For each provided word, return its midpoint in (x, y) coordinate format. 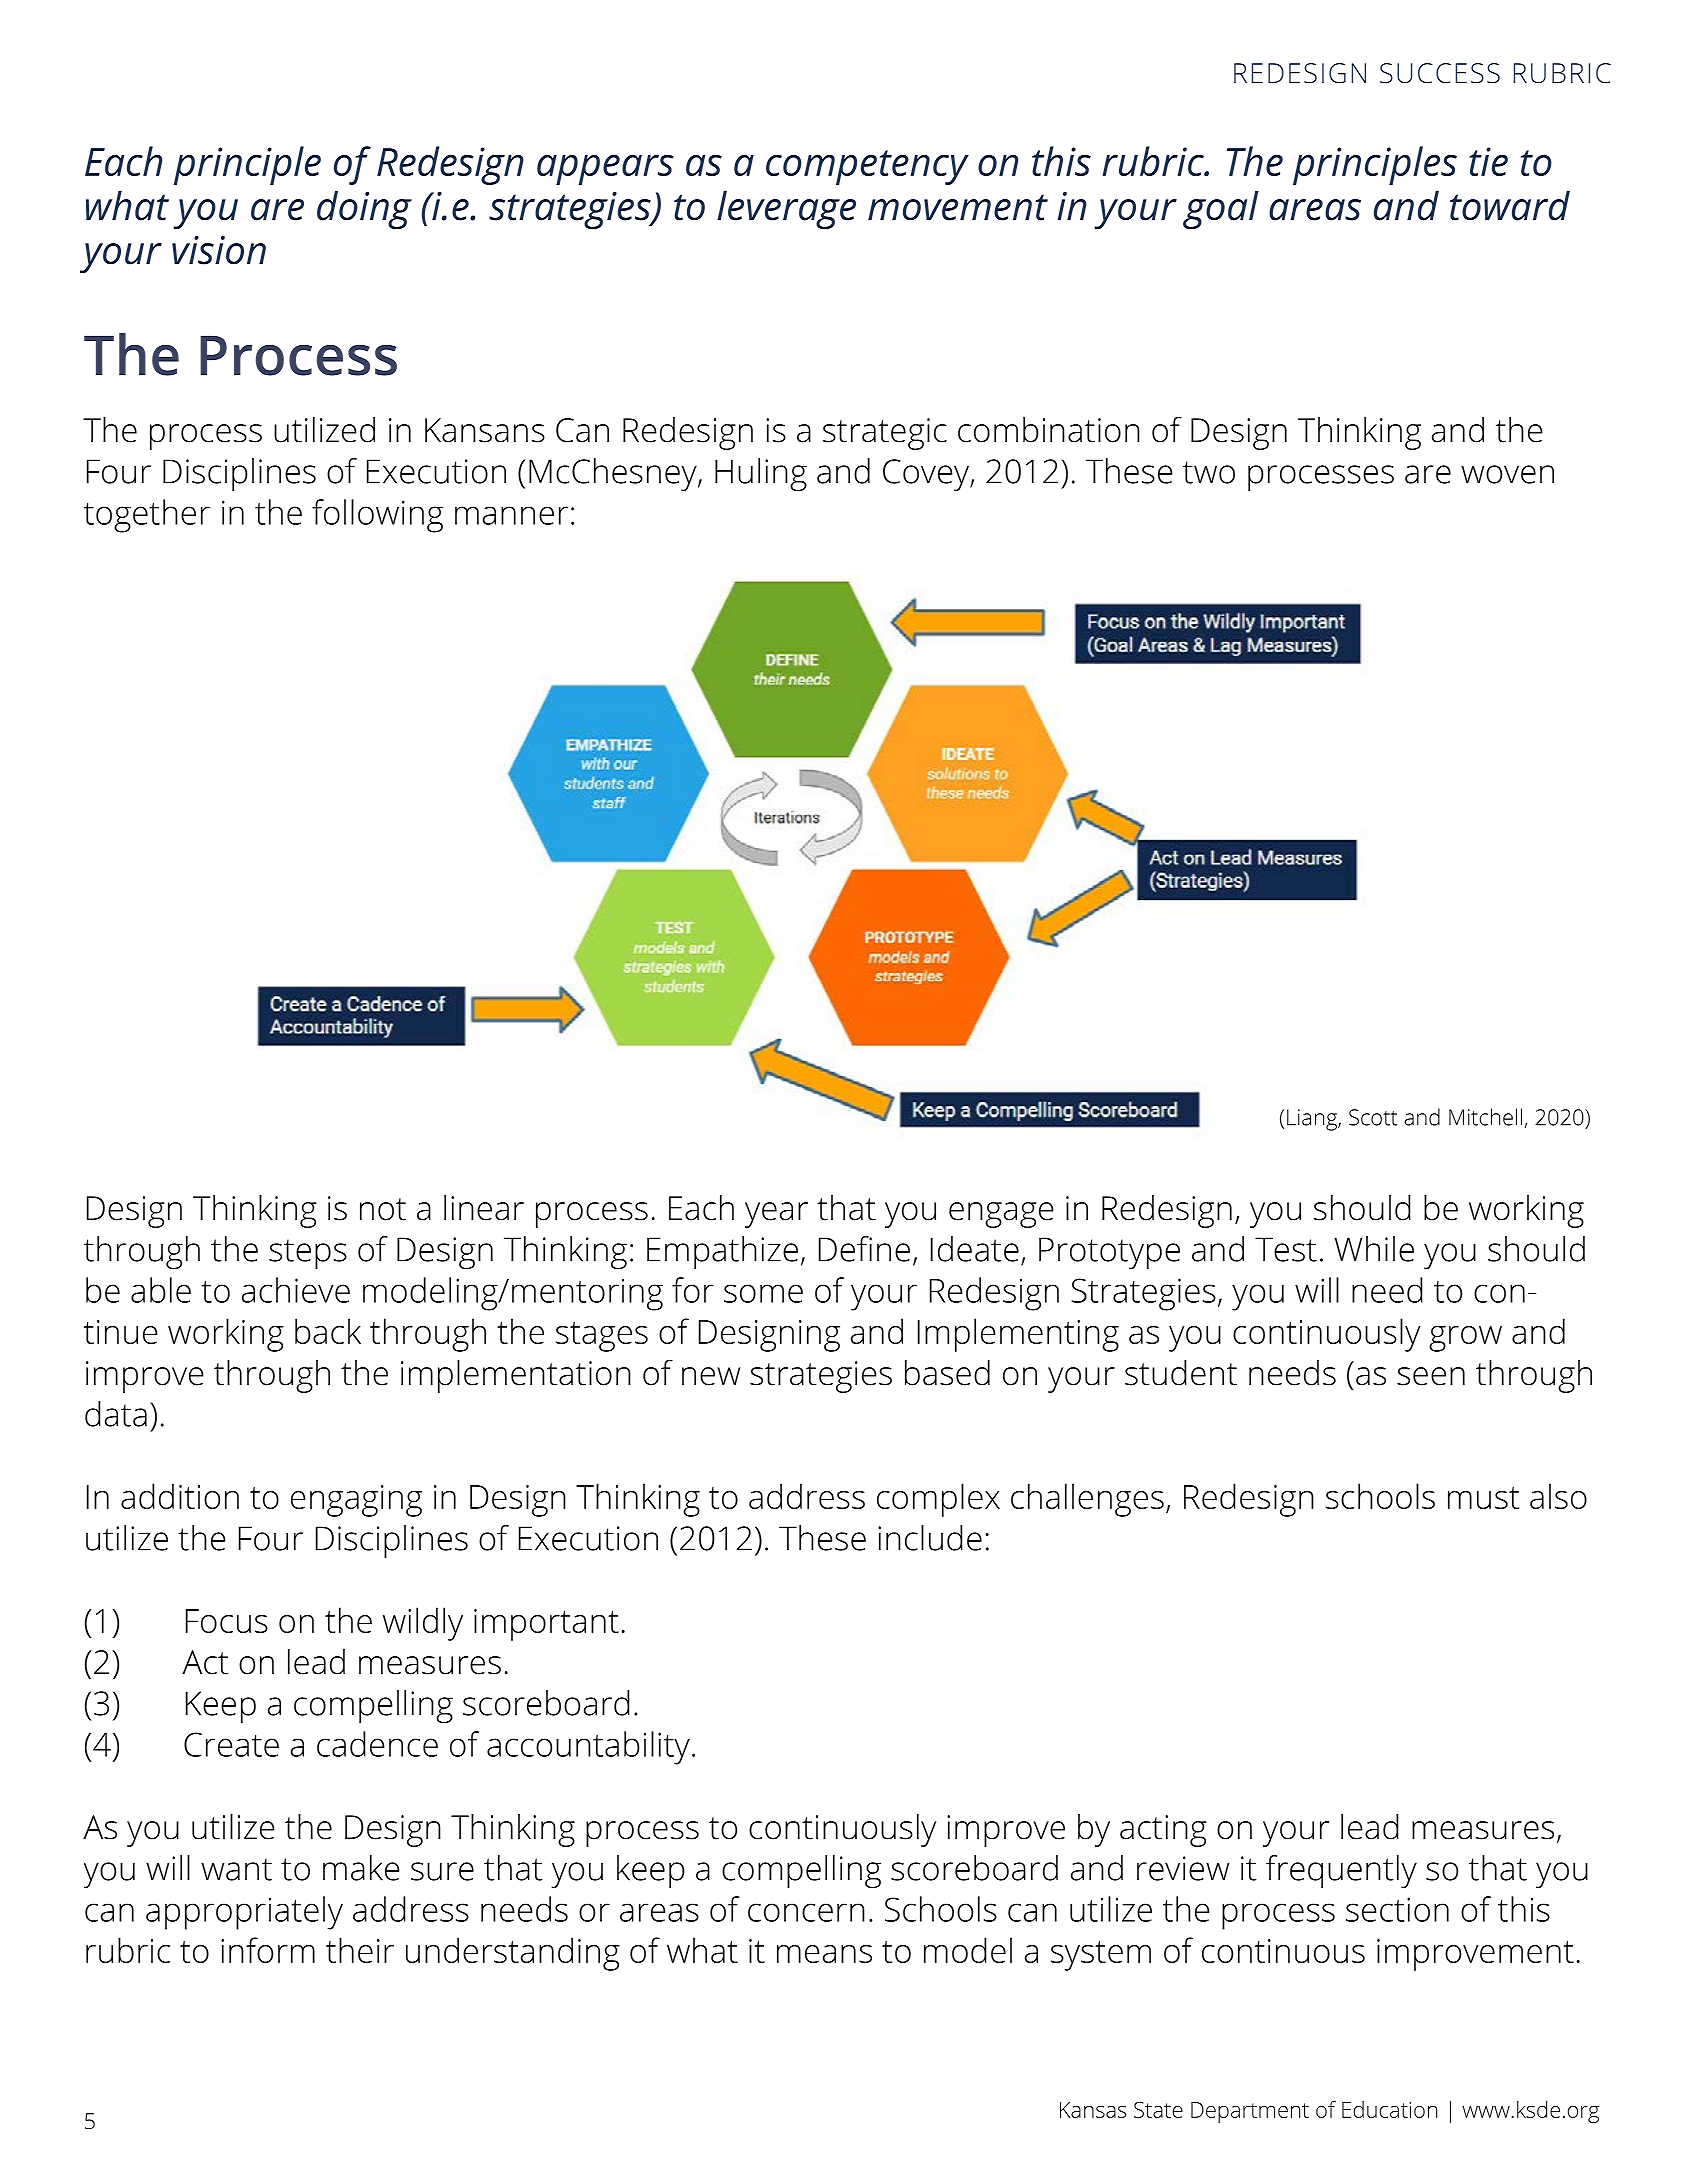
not (383, 1209)
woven (1507, 474)
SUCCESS (1440, 73)
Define (864, 1249)
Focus (227, 1621)
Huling (761, 474)
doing (364, 210)
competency (867, 167)
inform (268, 1950)
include (930, 1538)
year (776, 1215)
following (377, 516)
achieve (296, 1290)
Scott (1373, 1117)
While (1374, 1249)
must (1483, 1498)
